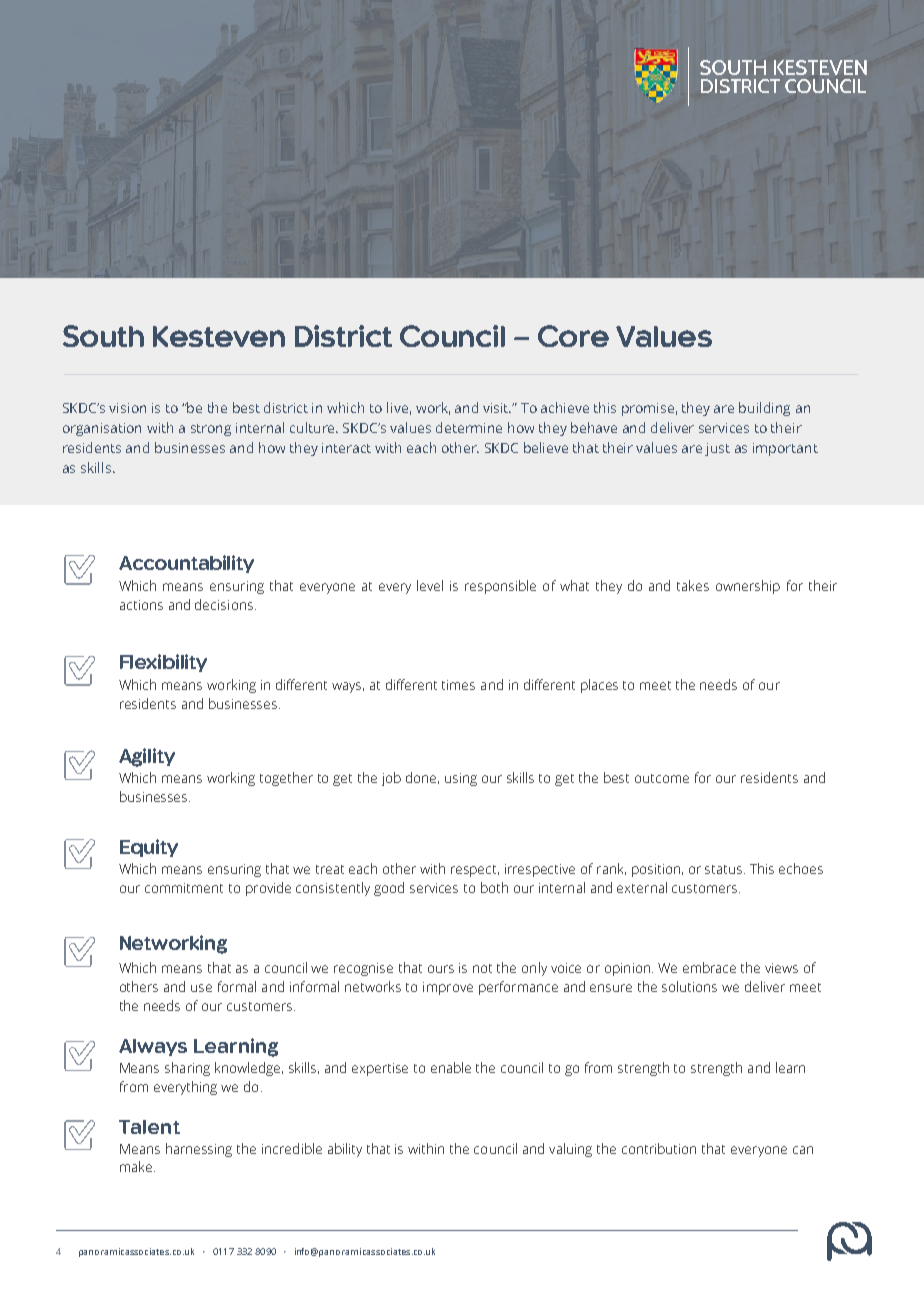 The width and height of the page is (924, 1308). I want to click on visit, so click(497, 408).
